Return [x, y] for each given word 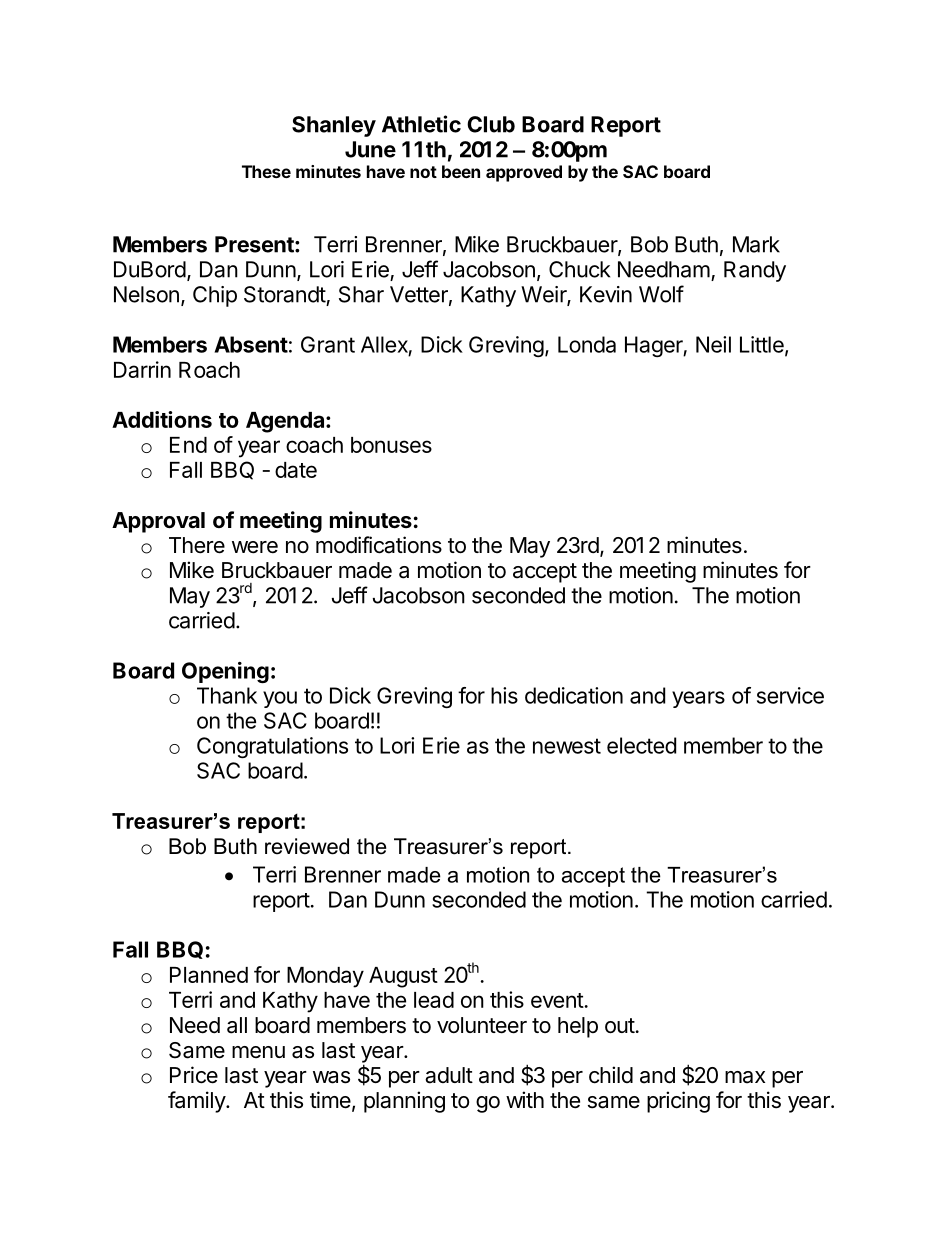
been [461, 171]
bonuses [391, 445]
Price [194, 1075]
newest [567, 746]
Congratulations [272, 747]
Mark [756, 244]
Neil [713, 344]
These [266, 171]
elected [641, 745]
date [296, 470]
